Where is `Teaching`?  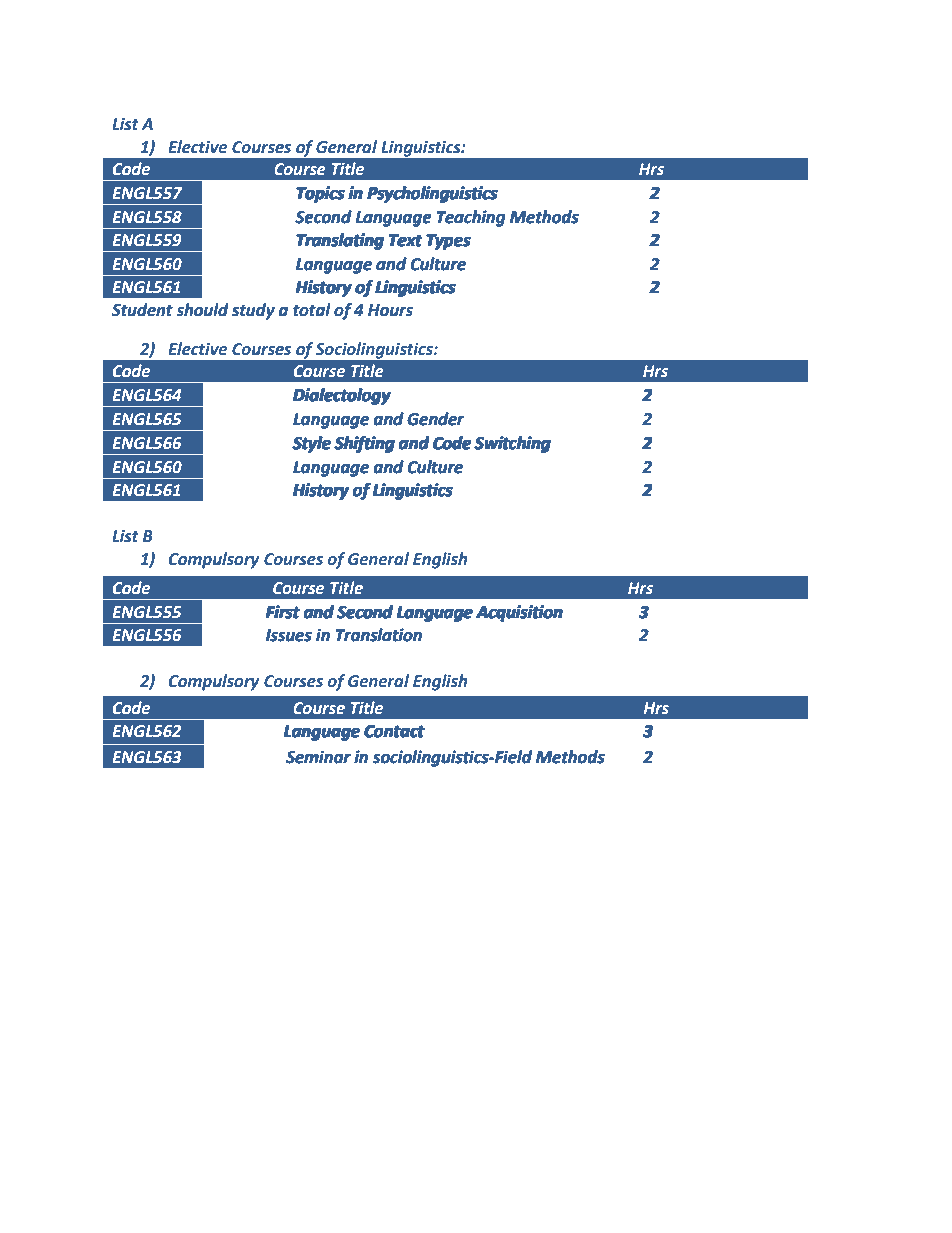 Teaching is located at coordinates (471, 218).
